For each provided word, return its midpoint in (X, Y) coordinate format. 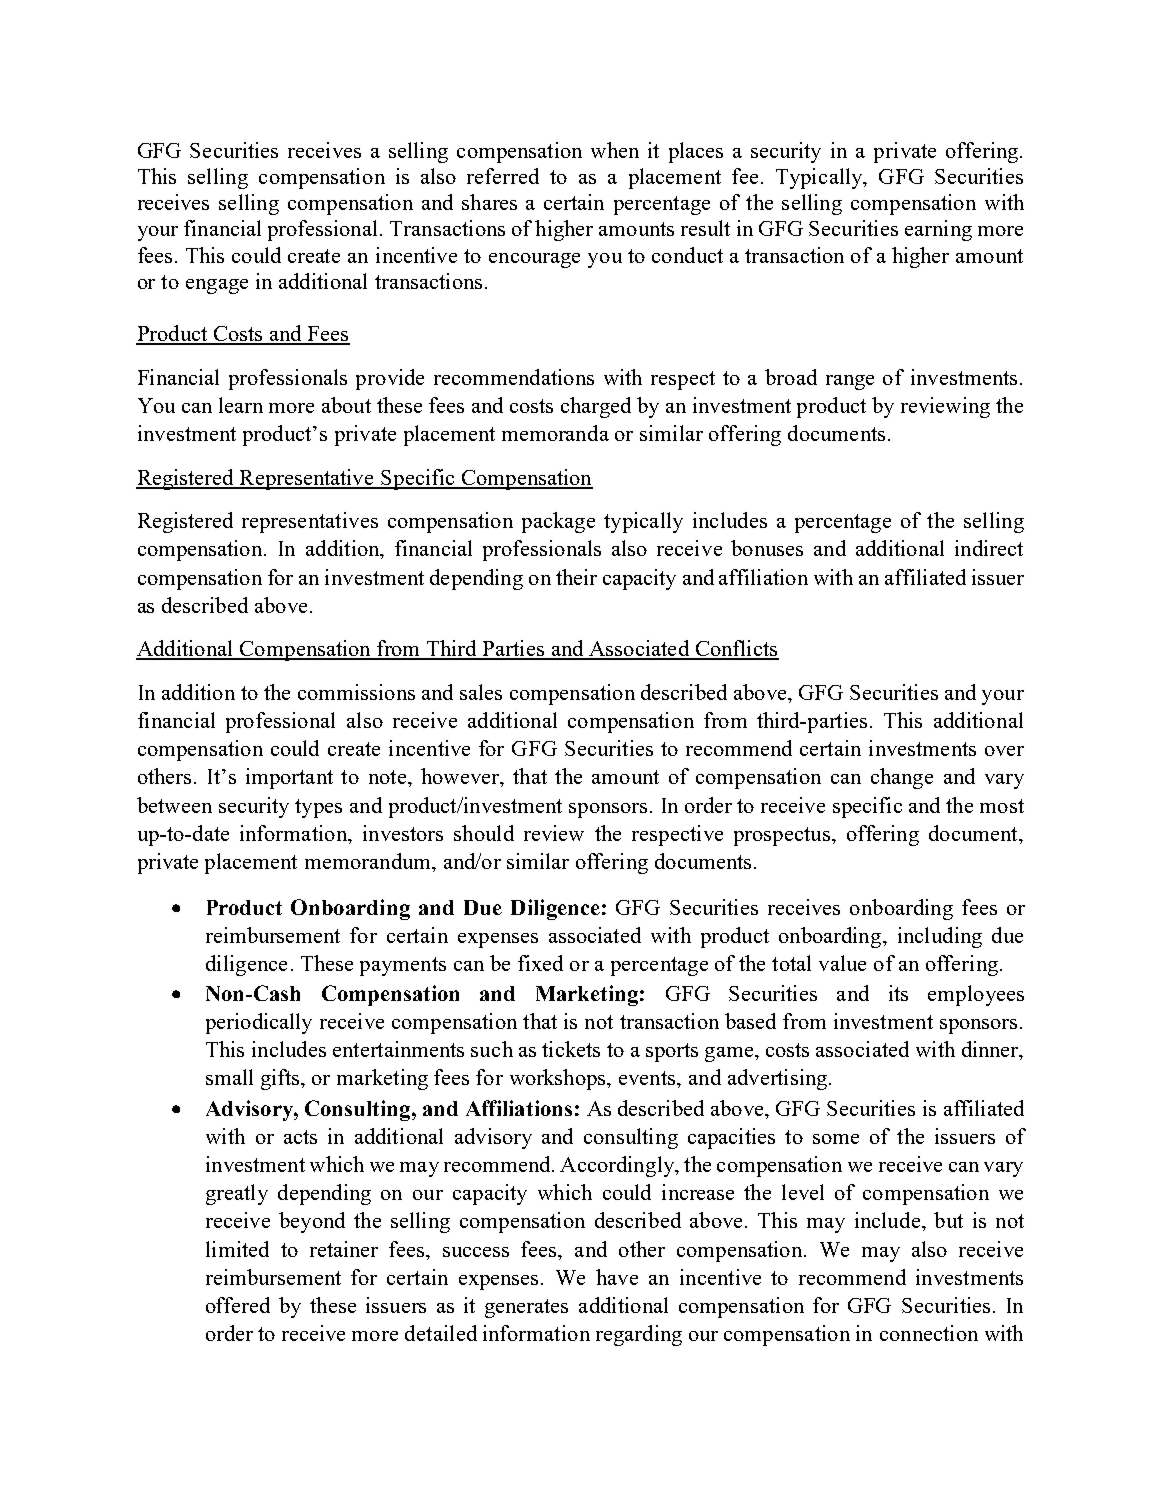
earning (938, 230)
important (289, 778)
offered (238, 1305)
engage (217, 286)
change (902, 778)
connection (929, 1333)
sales (481, 692)
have (617, 1277)
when (615, 150)
